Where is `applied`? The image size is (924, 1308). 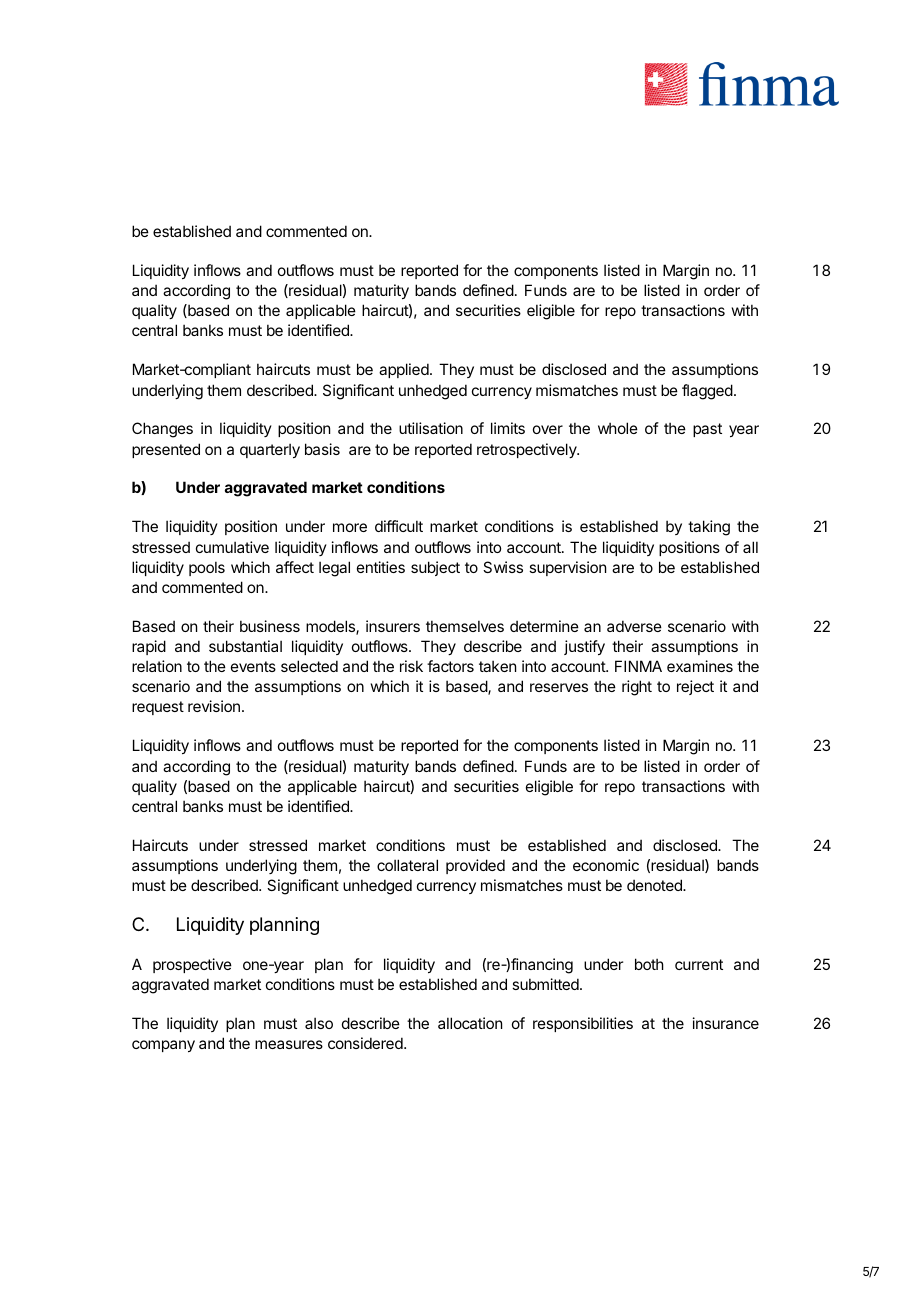
applied is located at coordinates (405, 370).
